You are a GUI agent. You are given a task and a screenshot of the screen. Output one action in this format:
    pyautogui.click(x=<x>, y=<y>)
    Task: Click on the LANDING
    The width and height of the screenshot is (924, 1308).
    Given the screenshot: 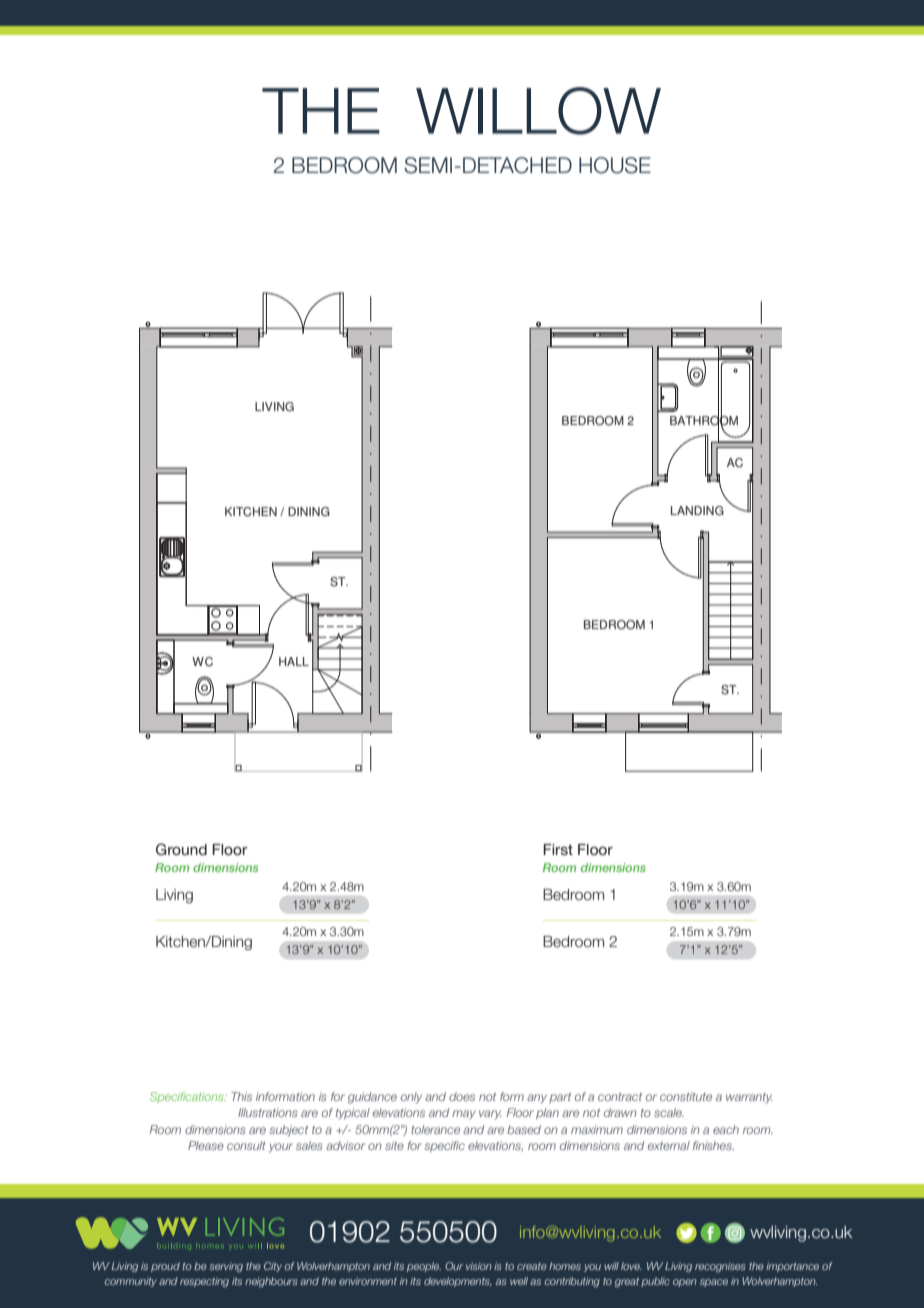 What is the action you would take?
    pyautogui.click(x=697, y=511)
